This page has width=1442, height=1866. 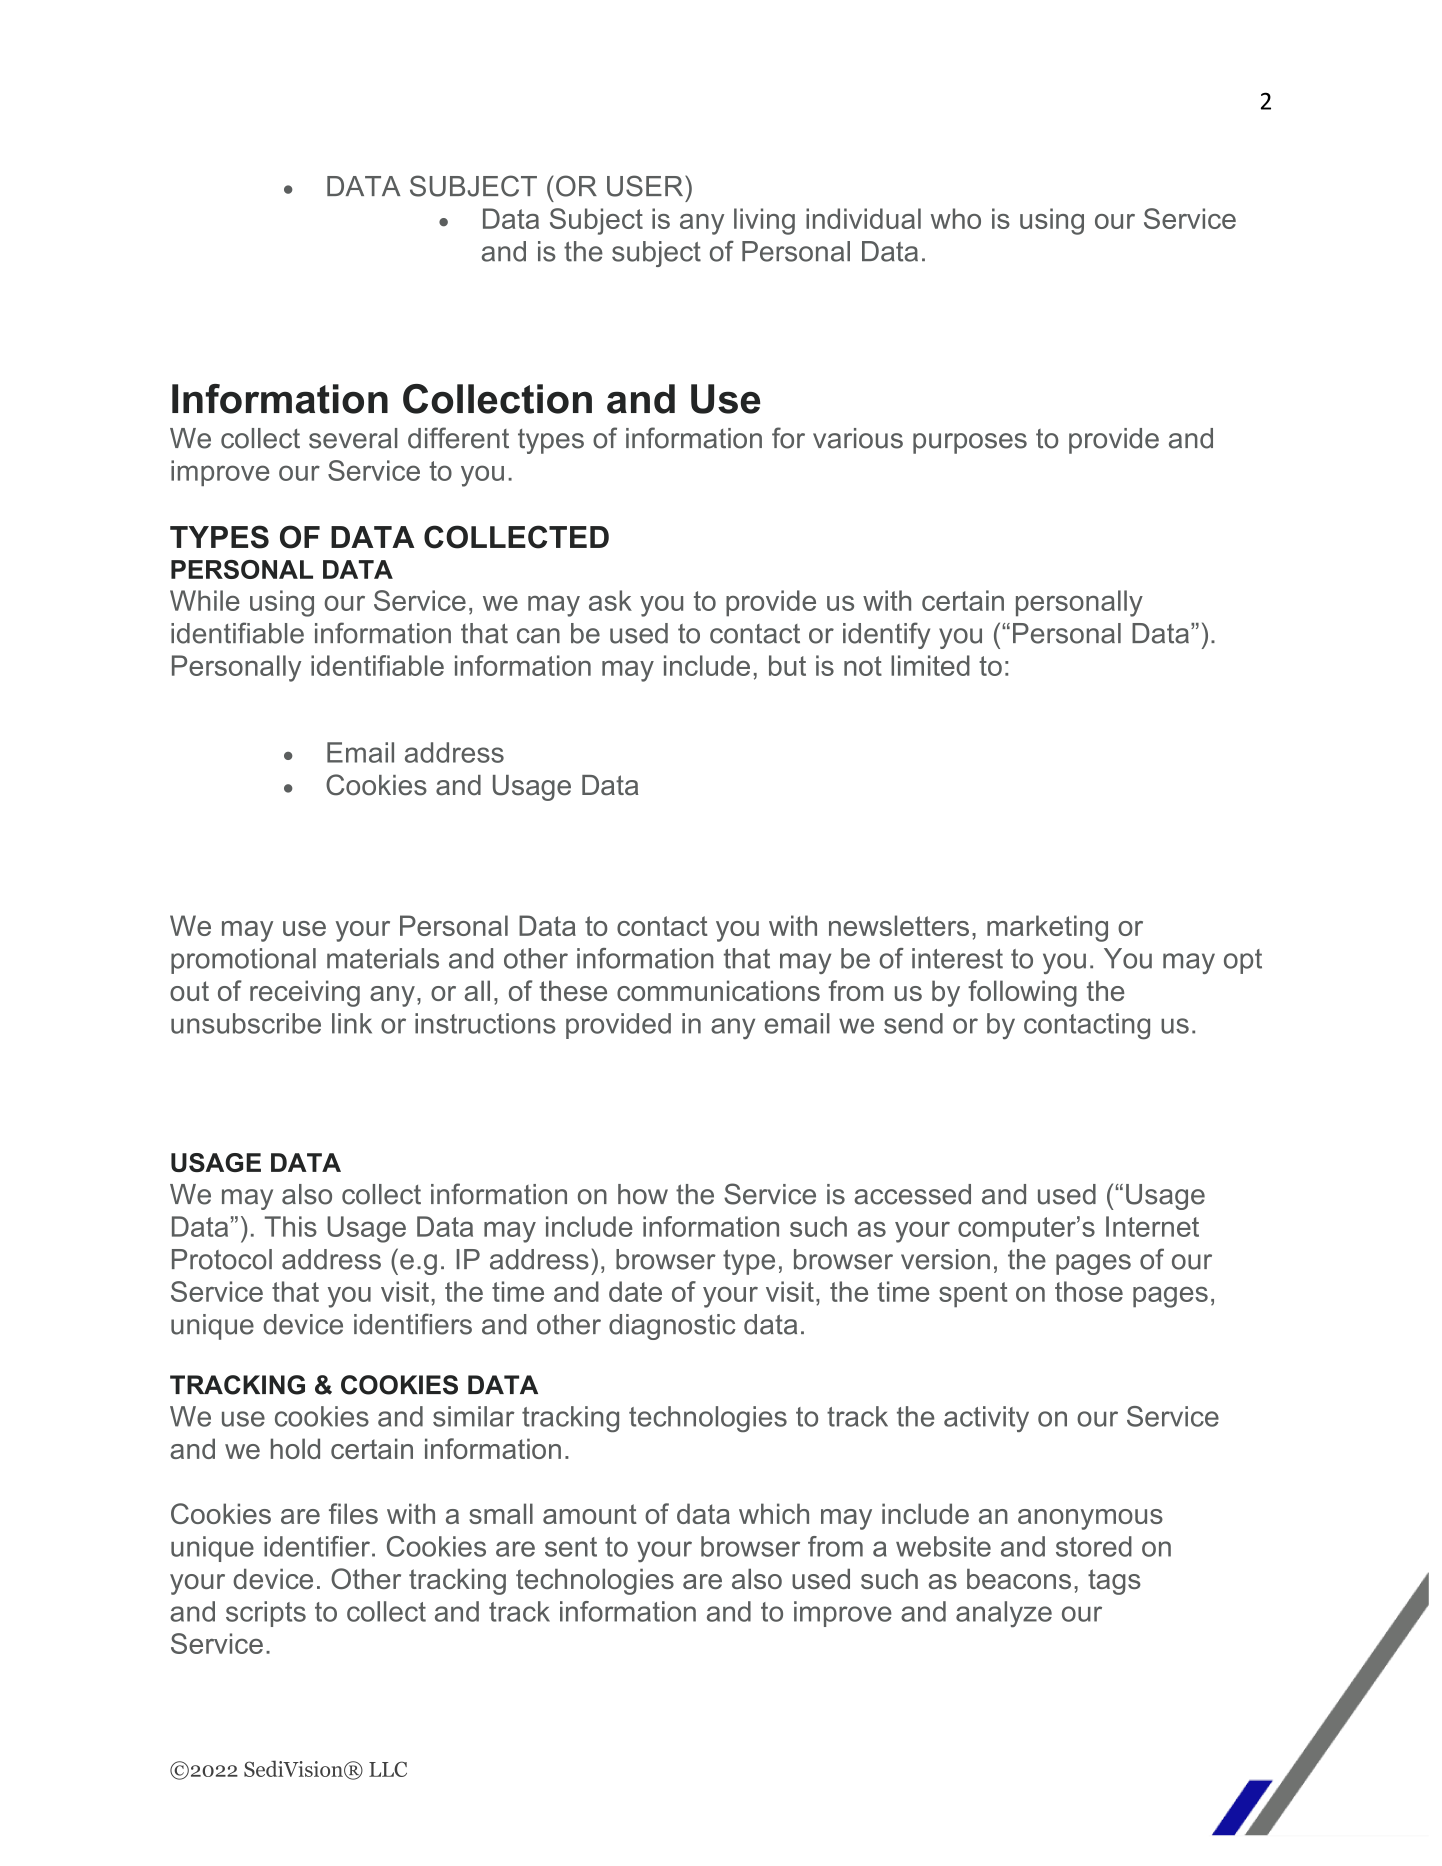 What do you see at coordinates (205, 600) in the page?
I see `While` at bounding box center [205, 600].
